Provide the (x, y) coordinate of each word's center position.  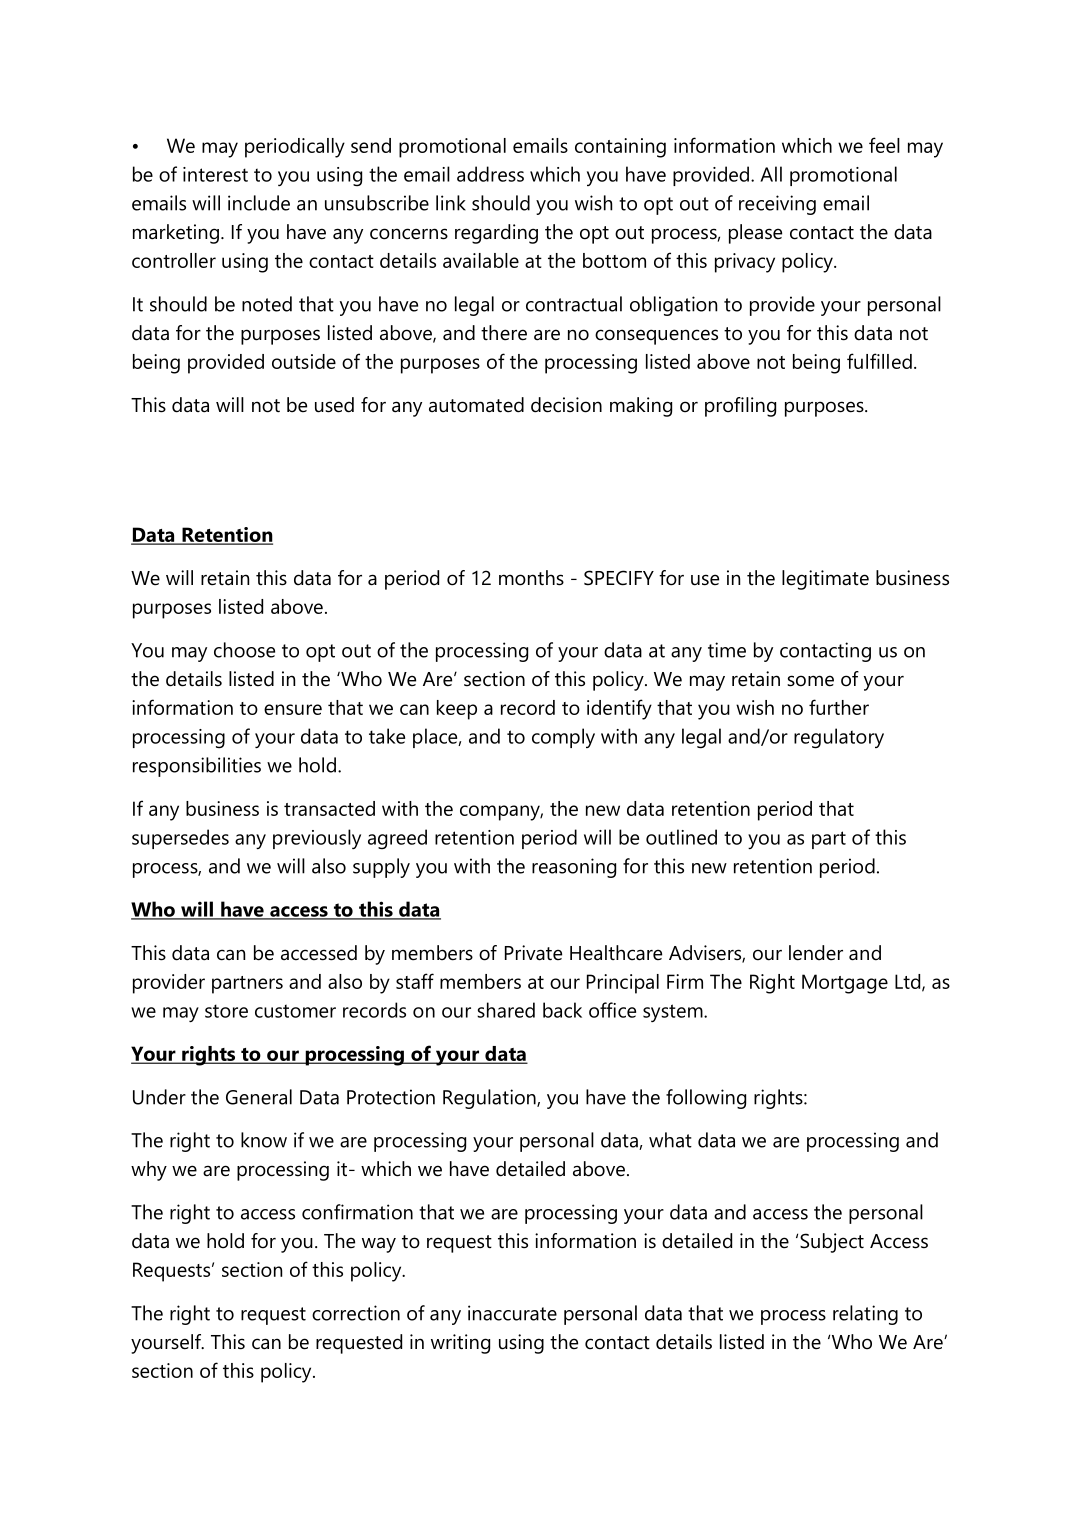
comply (563, 738)
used (334, 405)
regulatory (839, 738)
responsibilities (197, 767)
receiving (777, 205)
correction (356, 1313)
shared (506, 1010)
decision (566, 405)
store (226, 1011)
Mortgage (845, 984)
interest (215, 174)
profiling (740, 407)
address (490, 174)
